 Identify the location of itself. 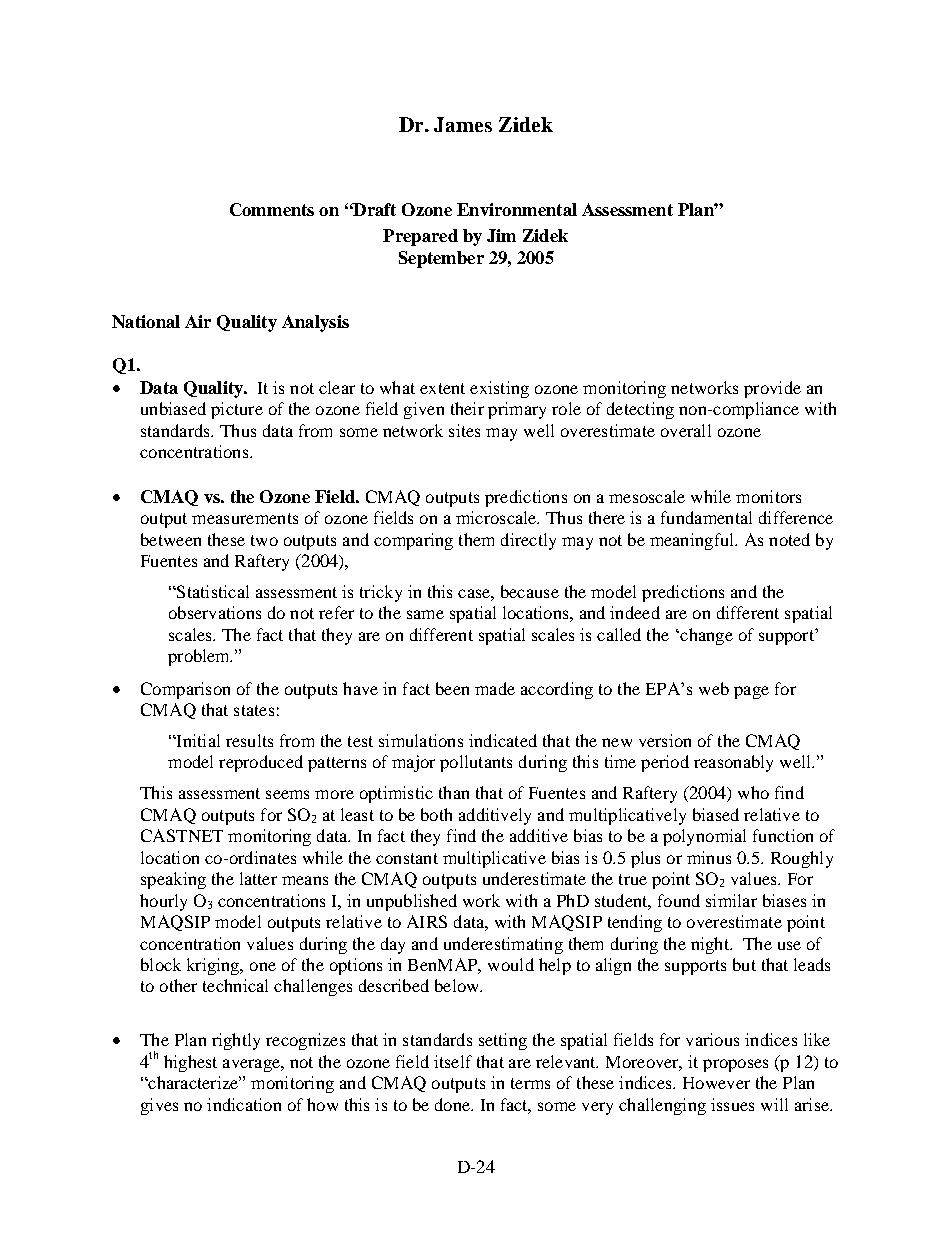
(453, 1061).
